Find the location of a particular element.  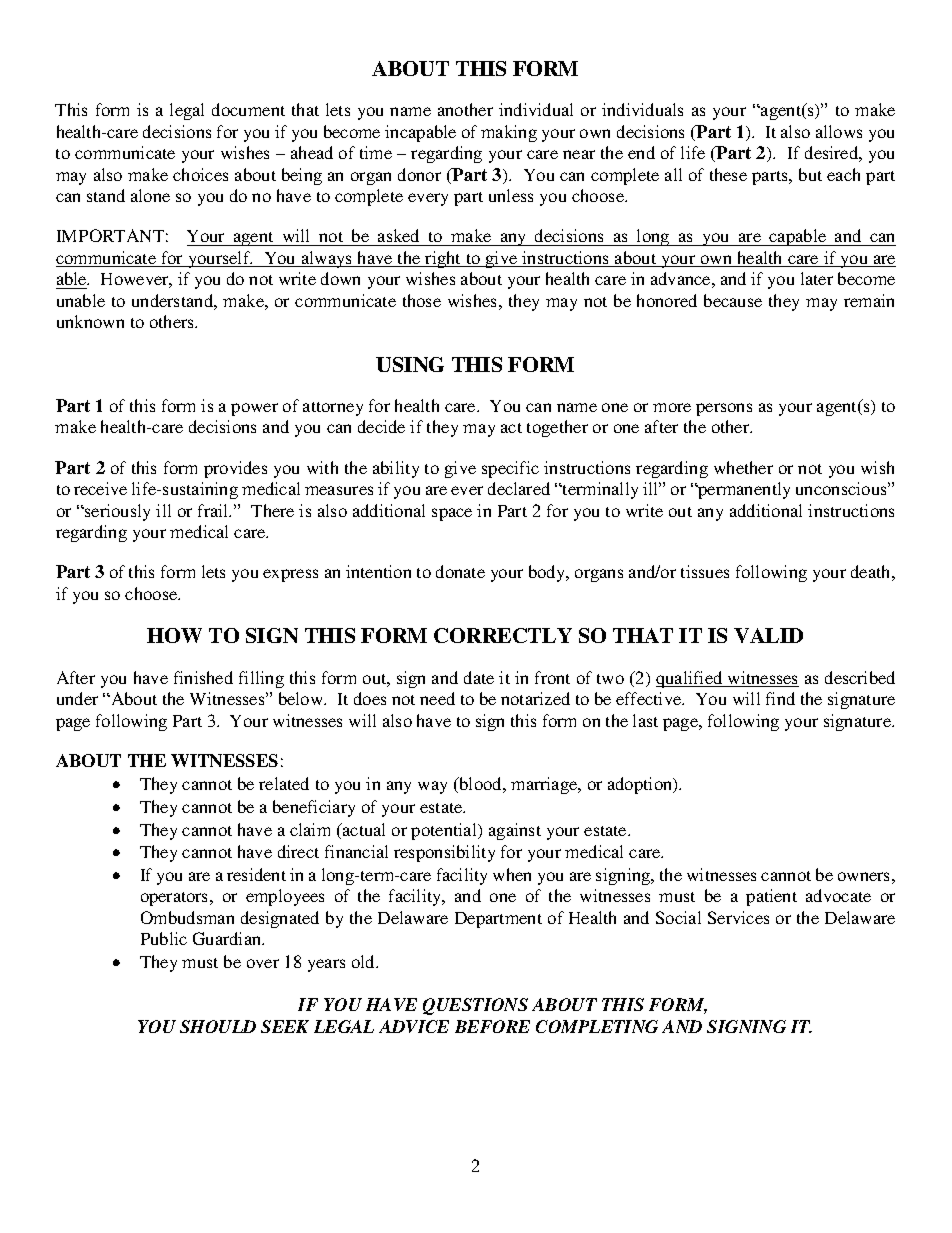

allows is located at coordinates (839, 131).
